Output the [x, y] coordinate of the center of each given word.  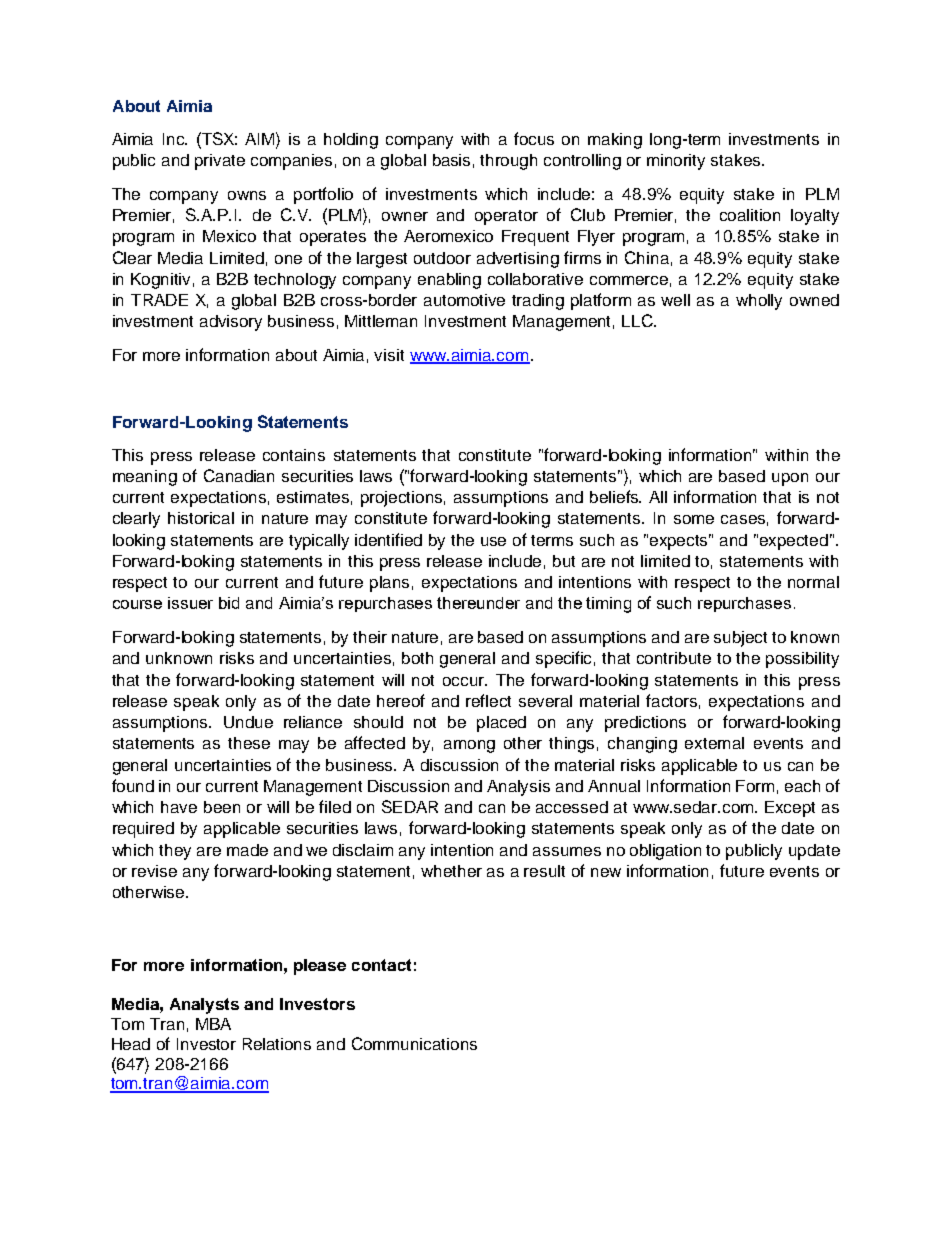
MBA [213, 1024]
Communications [414, 1043]
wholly [759, 302]
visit [389, 355]
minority [676, 162]
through [508, 162]
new [606, 872]
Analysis [518, 788]
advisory [231, 323]
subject [740, 639]
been [222, 807]
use [493, 541]
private [220, 162]
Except [790, 809]
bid [229, 603]
